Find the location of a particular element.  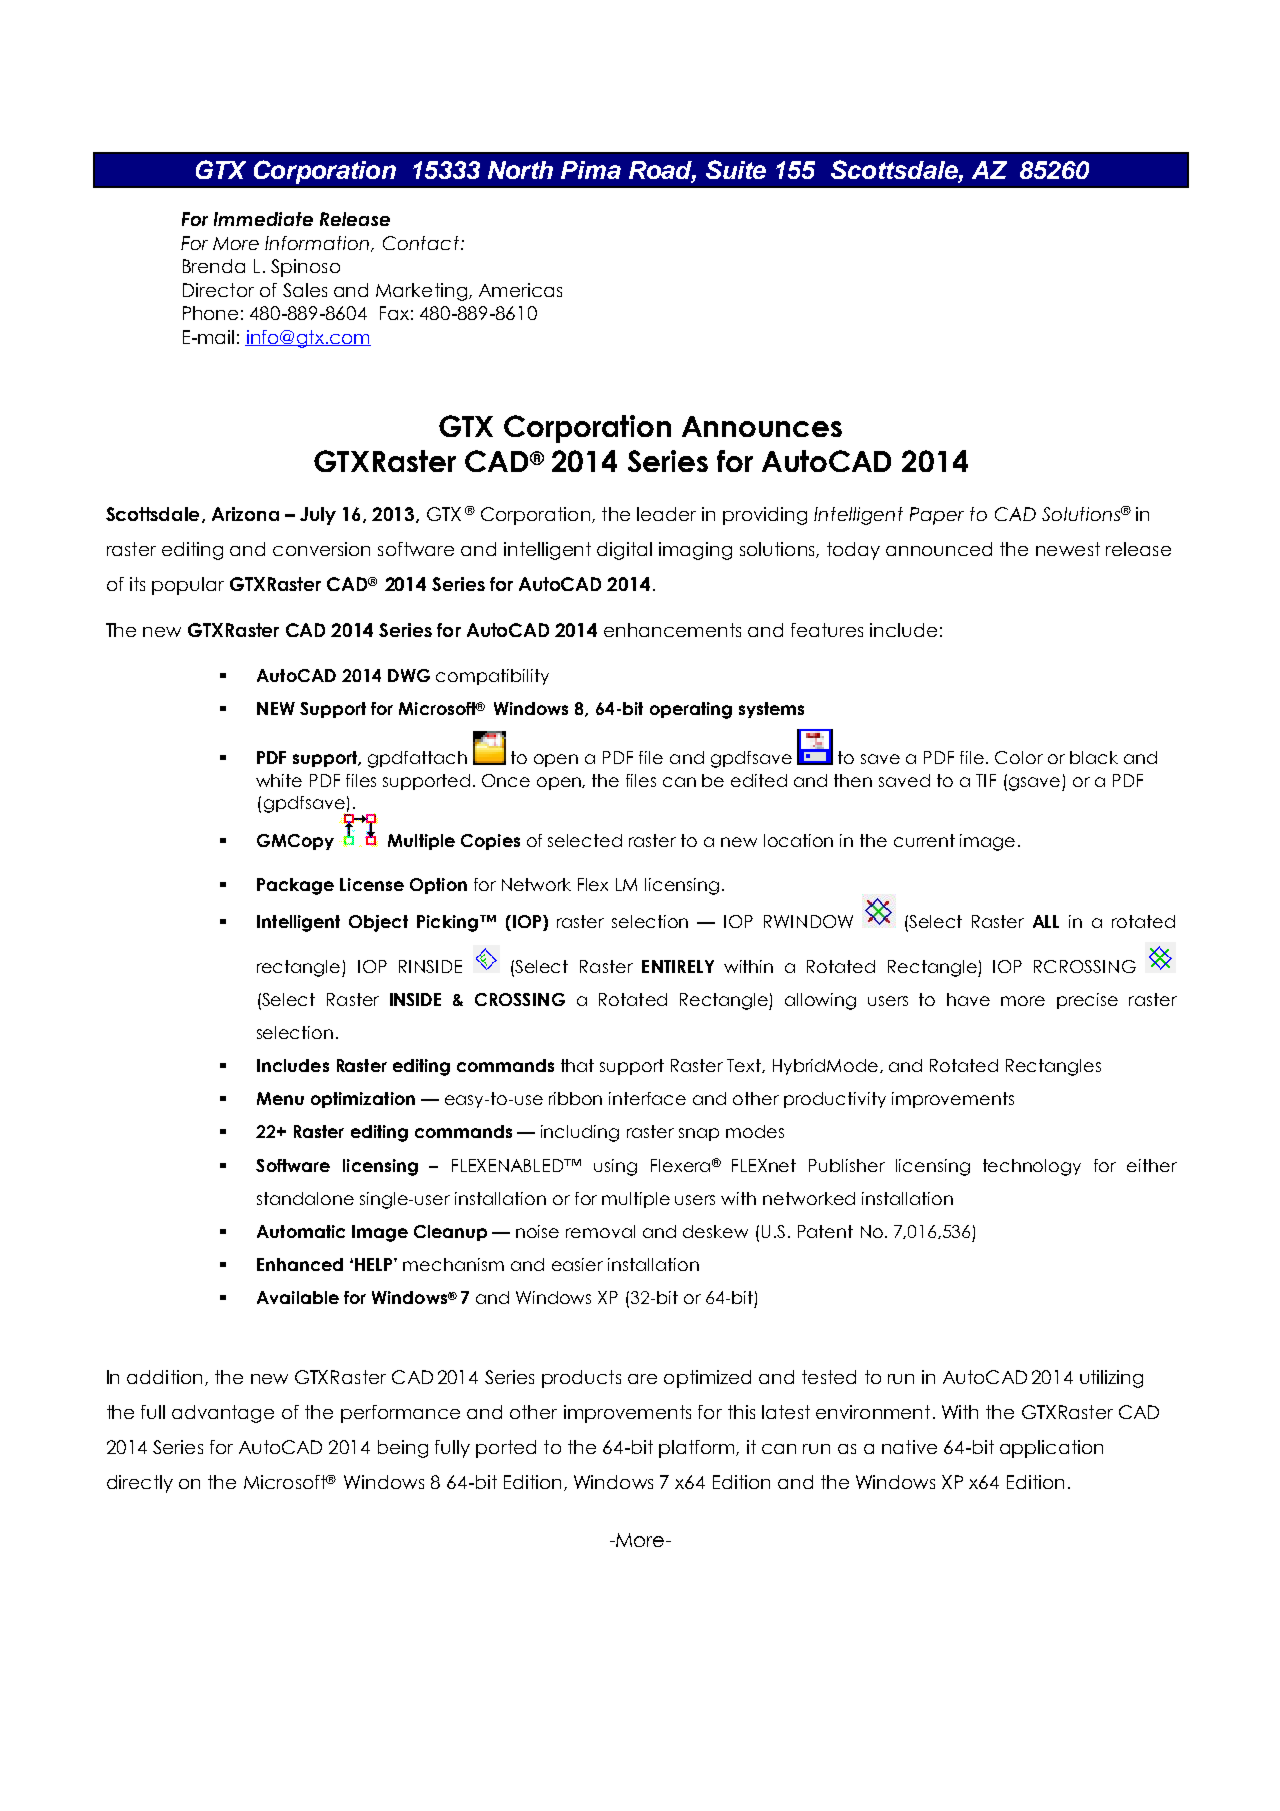

Pima is located at coordinates (591, 170).
